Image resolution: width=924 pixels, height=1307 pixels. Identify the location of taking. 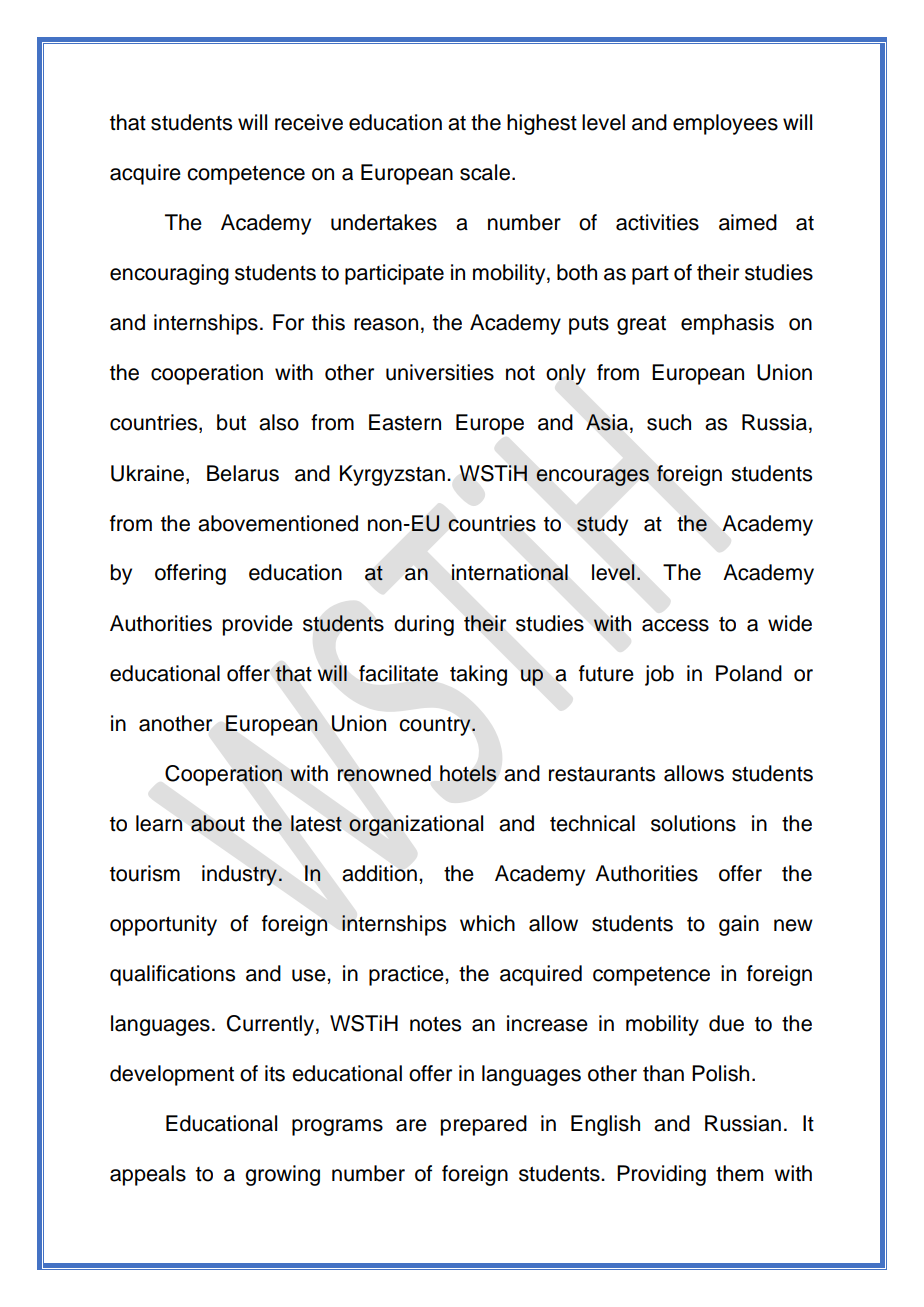
(478, 675).
